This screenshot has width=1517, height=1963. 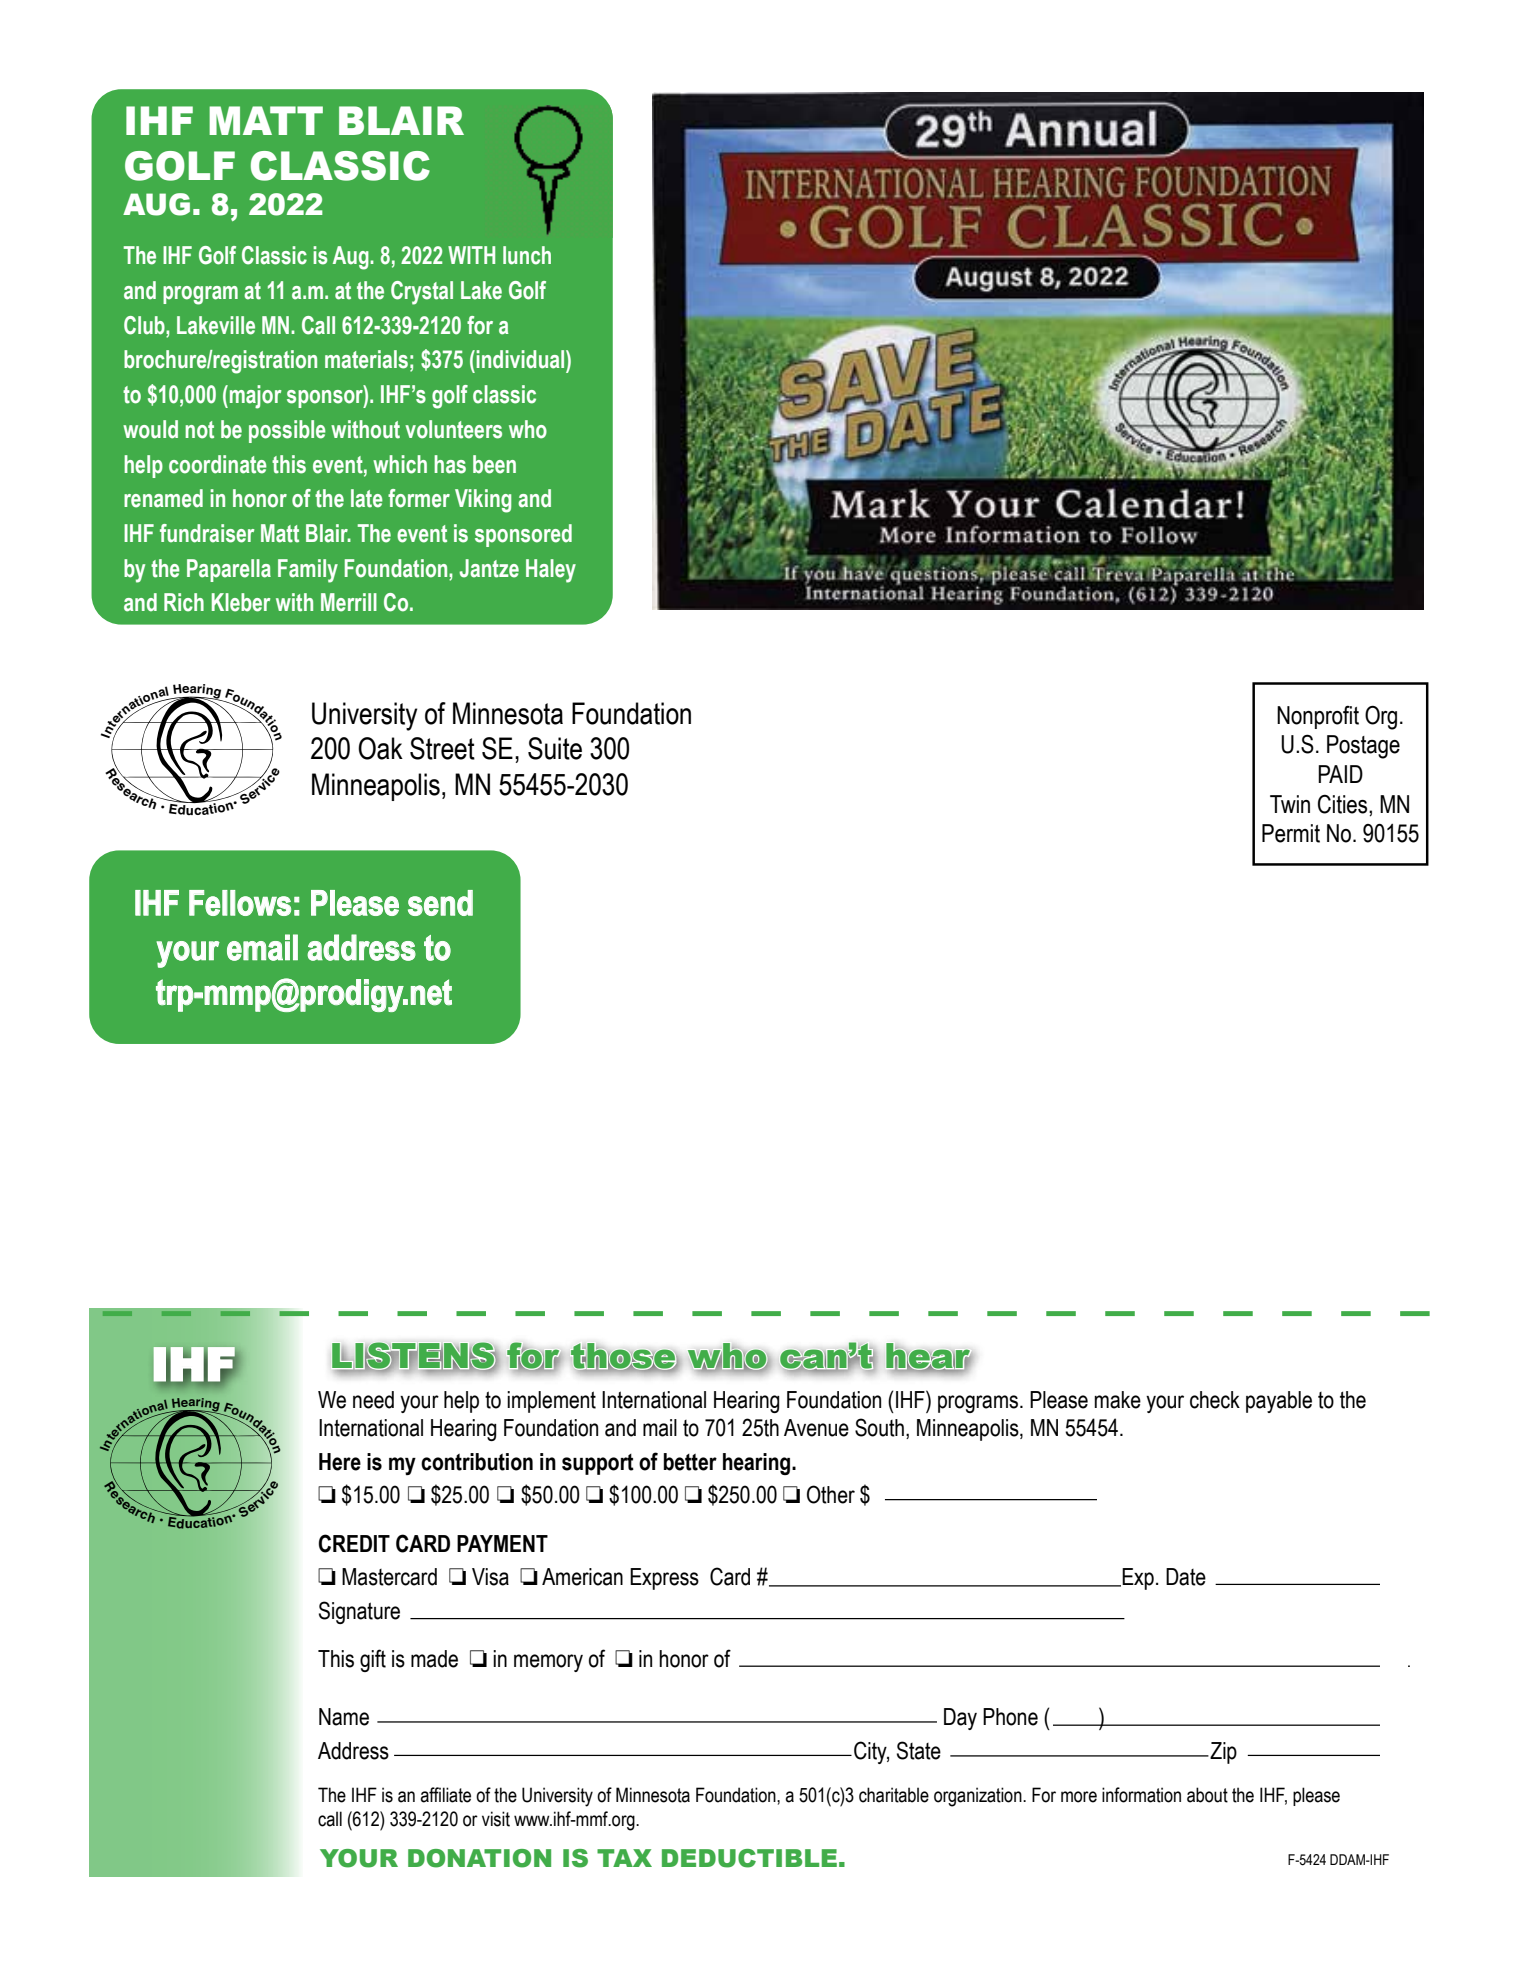 I want to click on Suite, so click(x=555, y=748).
